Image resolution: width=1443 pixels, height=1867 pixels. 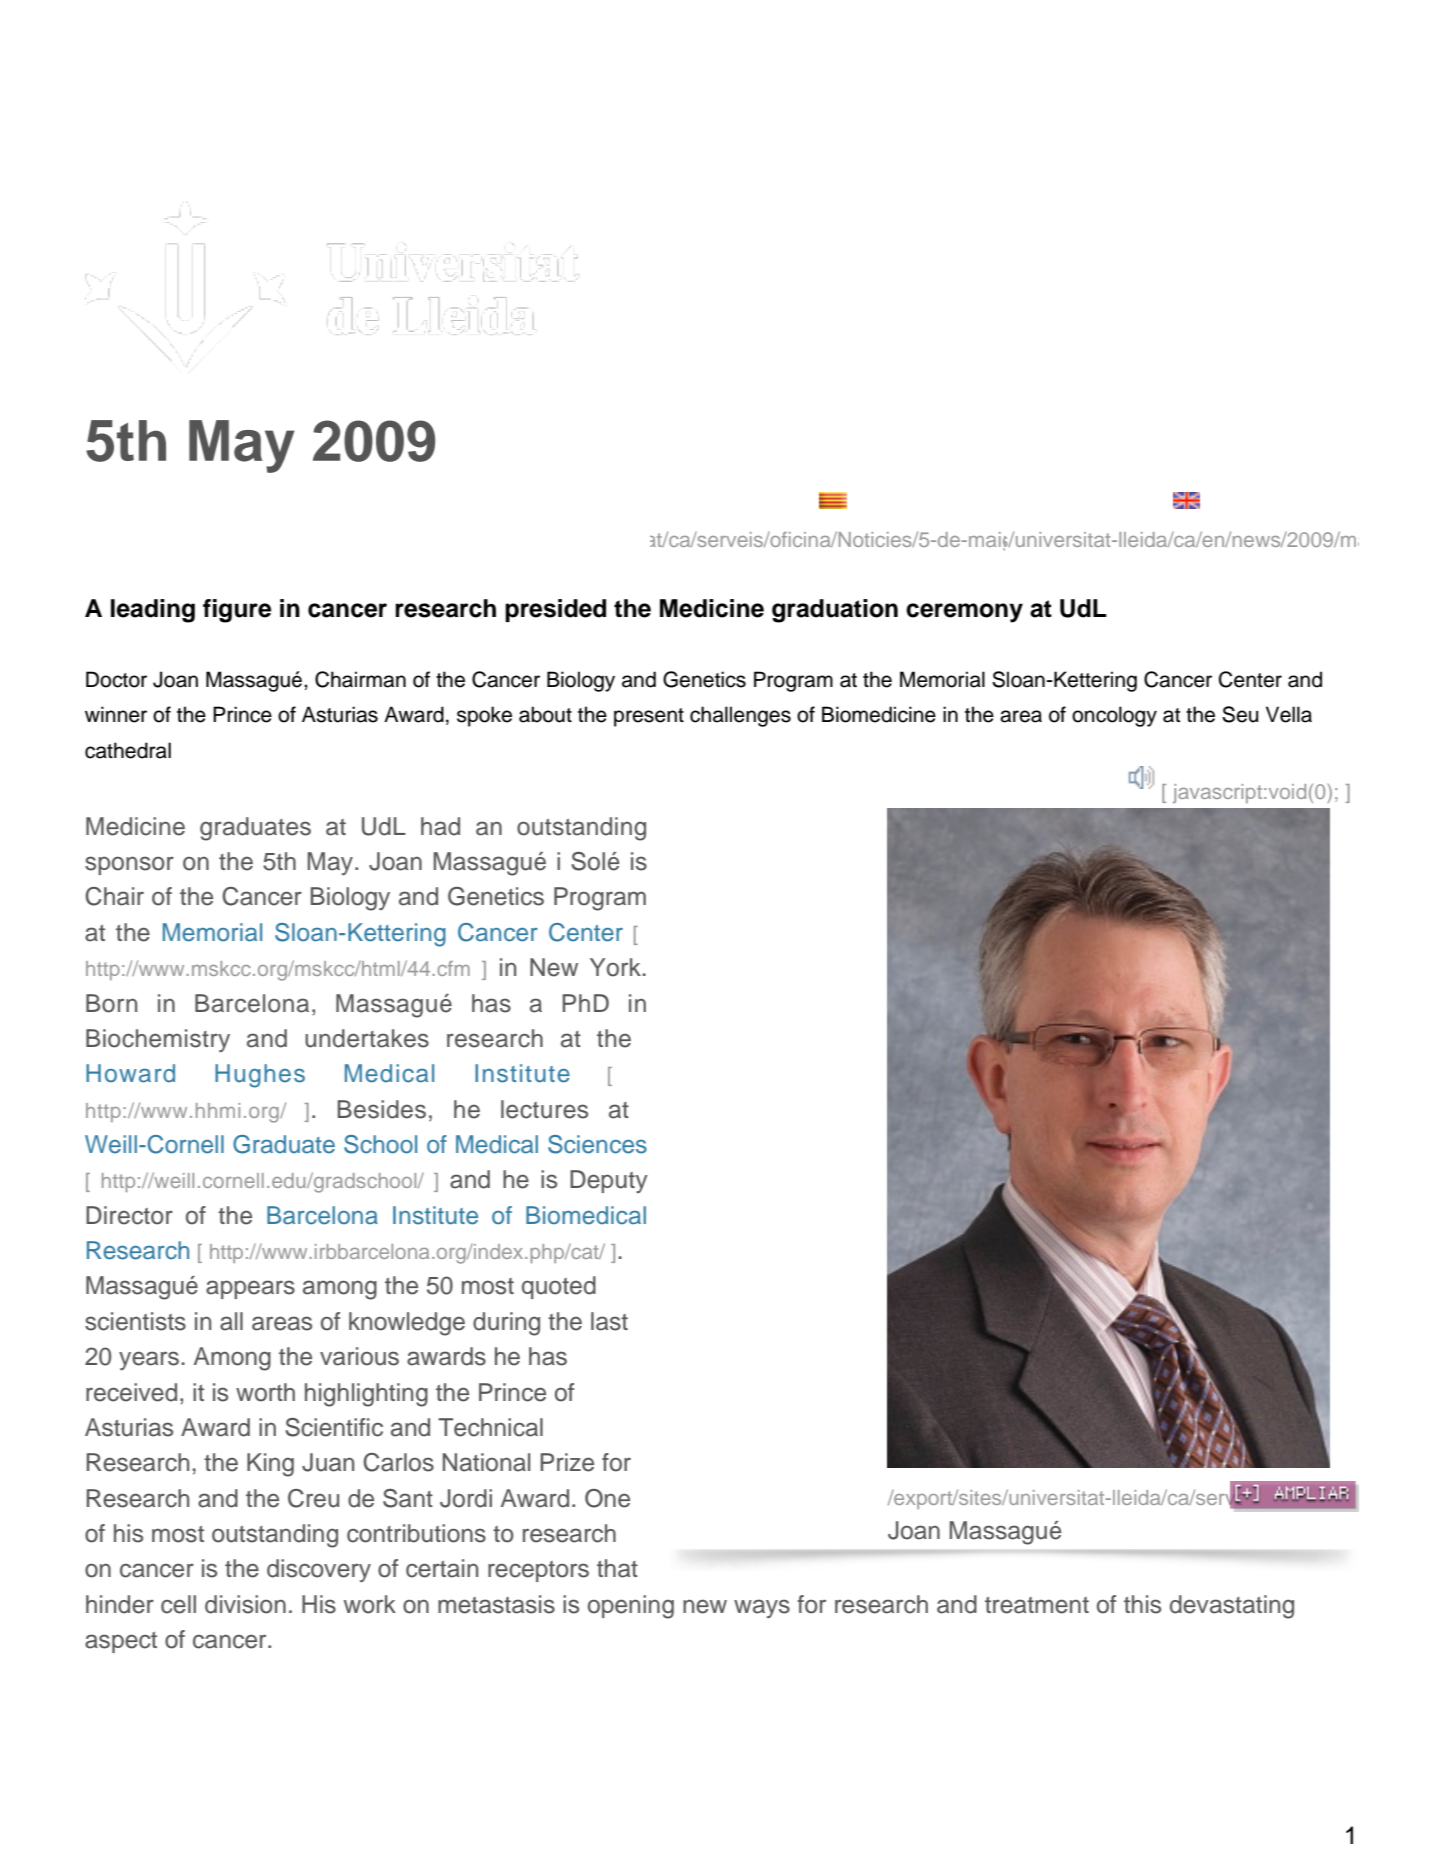 What do you see at coordinates (615, 967) in the screenshot?
I see `York` at bounding box center [615, 967].
